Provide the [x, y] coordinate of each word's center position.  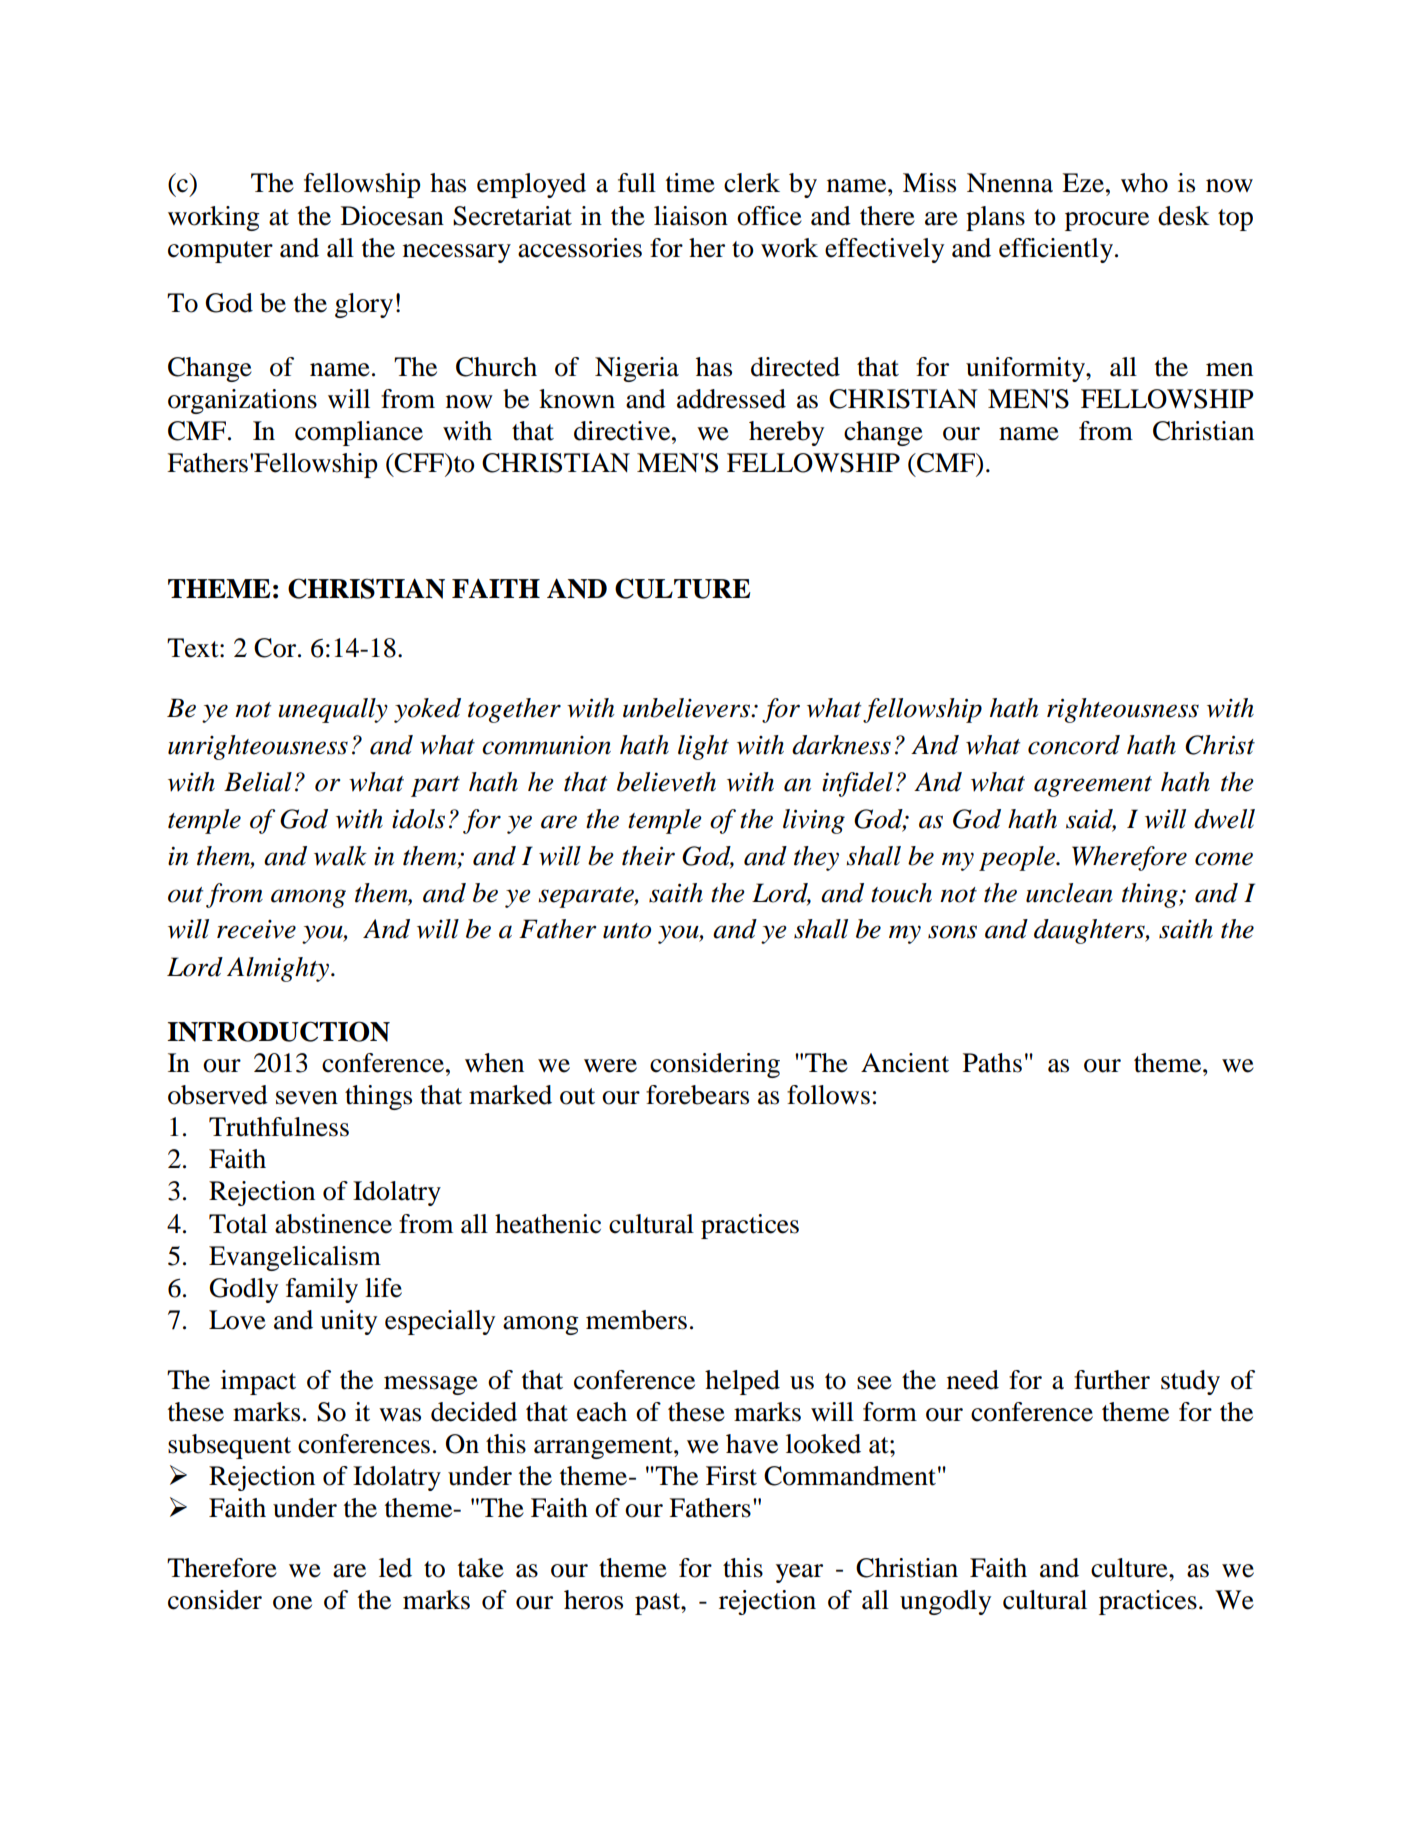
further [1112, 1380]
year [799, 1573]
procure [1107, 221]
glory [364, 305]
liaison [691, 216]
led [395, 1568]
